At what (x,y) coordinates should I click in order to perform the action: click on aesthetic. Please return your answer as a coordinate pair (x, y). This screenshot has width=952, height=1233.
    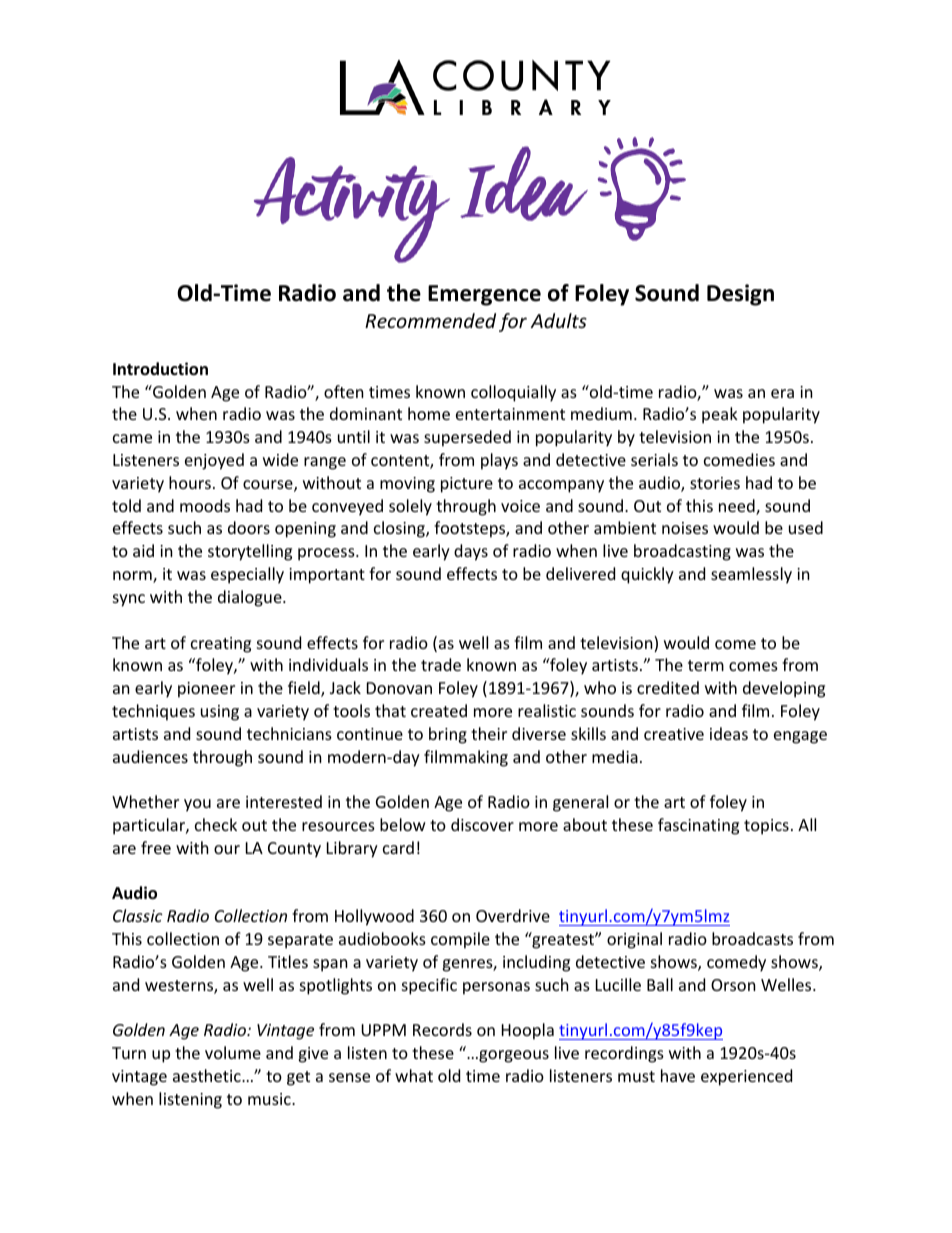
    Looking at the image, I should click on (208, 1075).
